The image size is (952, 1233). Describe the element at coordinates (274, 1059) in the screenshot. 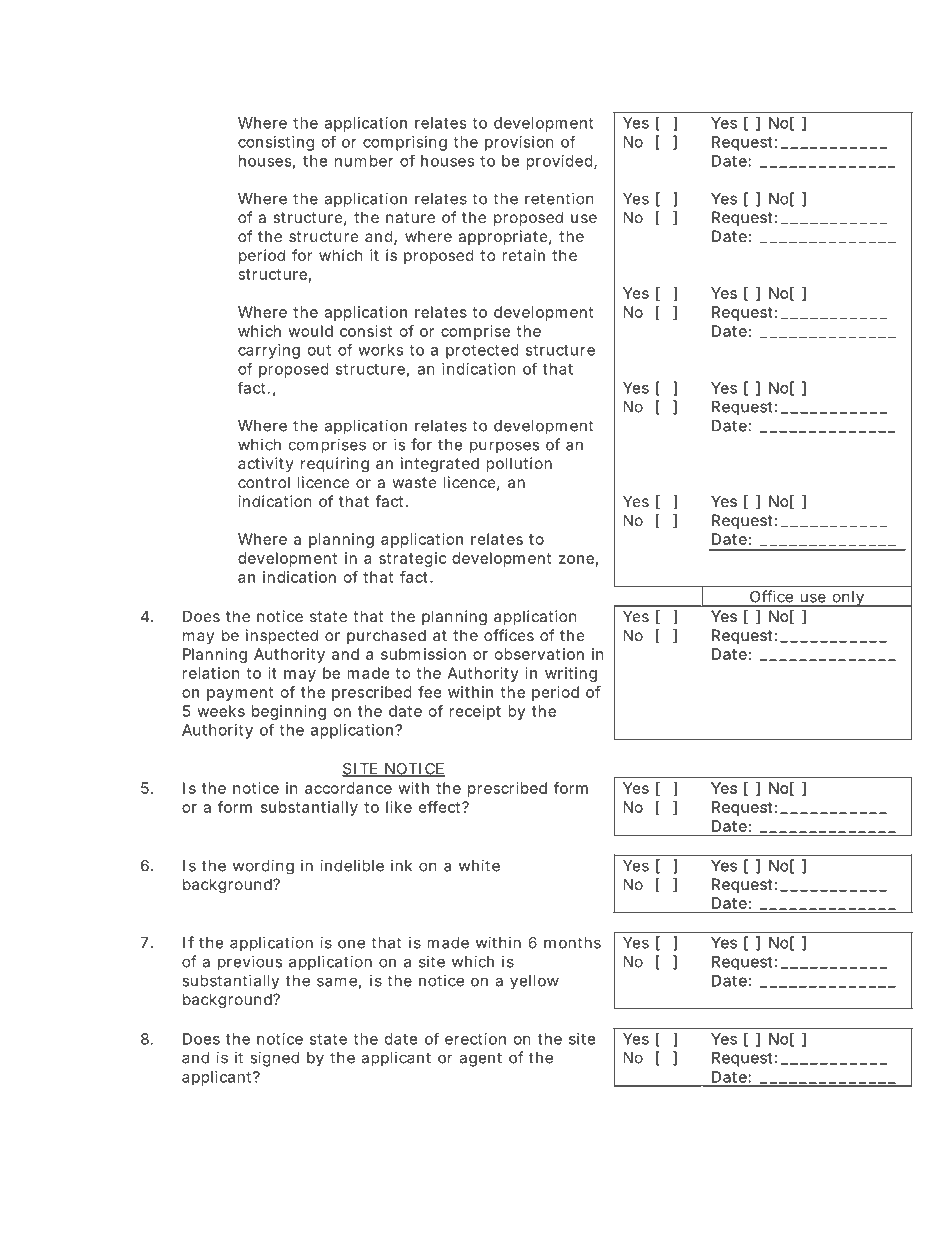

I see `signed` at that location.
